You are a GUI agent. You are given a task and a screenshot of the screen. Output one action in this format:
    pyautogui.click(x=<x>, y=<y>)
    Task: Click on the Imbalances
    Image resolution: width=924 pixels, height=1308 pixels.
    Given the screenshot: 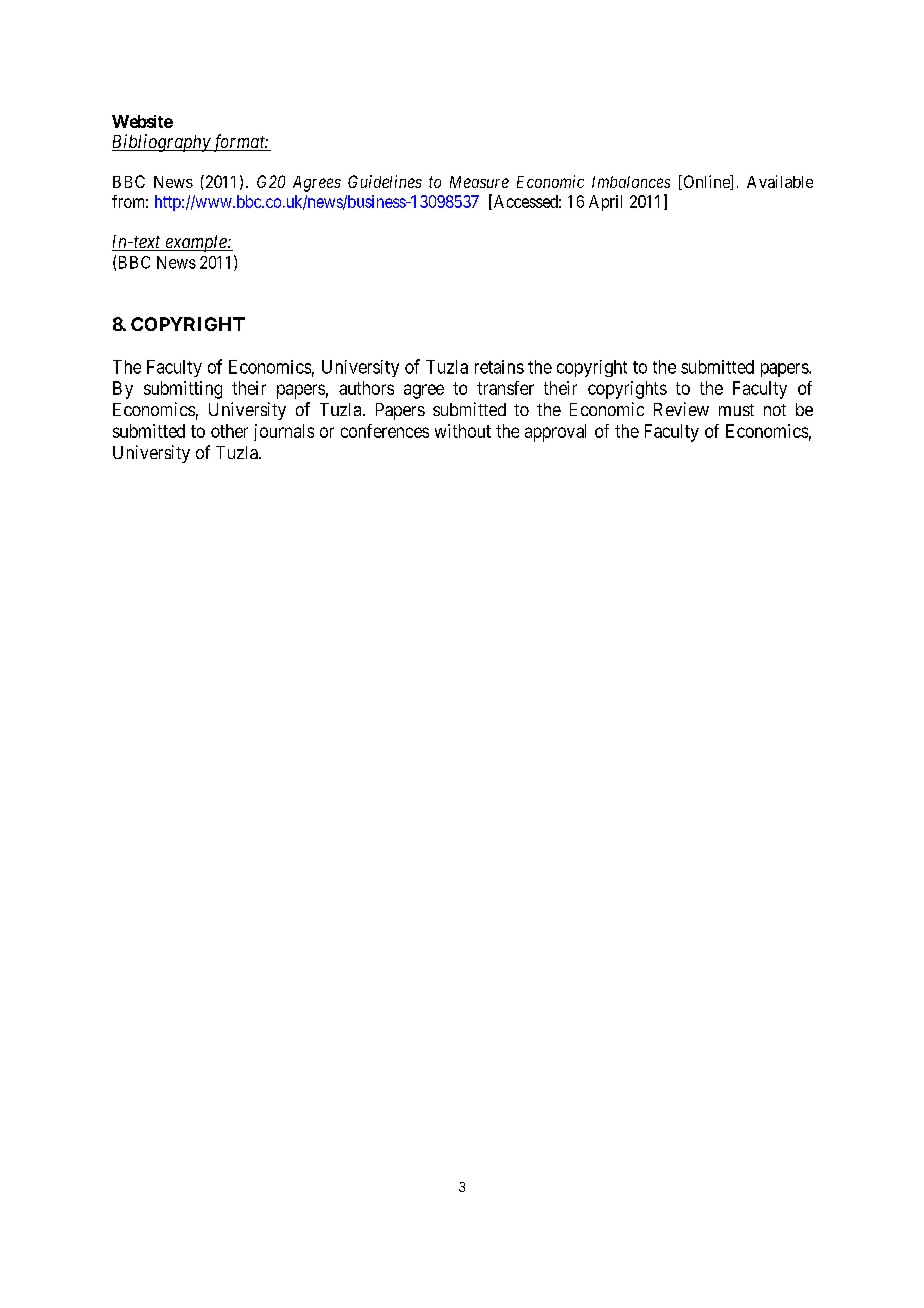 What is the action you would take?
    pyautogui.click(x=631, y=182)
